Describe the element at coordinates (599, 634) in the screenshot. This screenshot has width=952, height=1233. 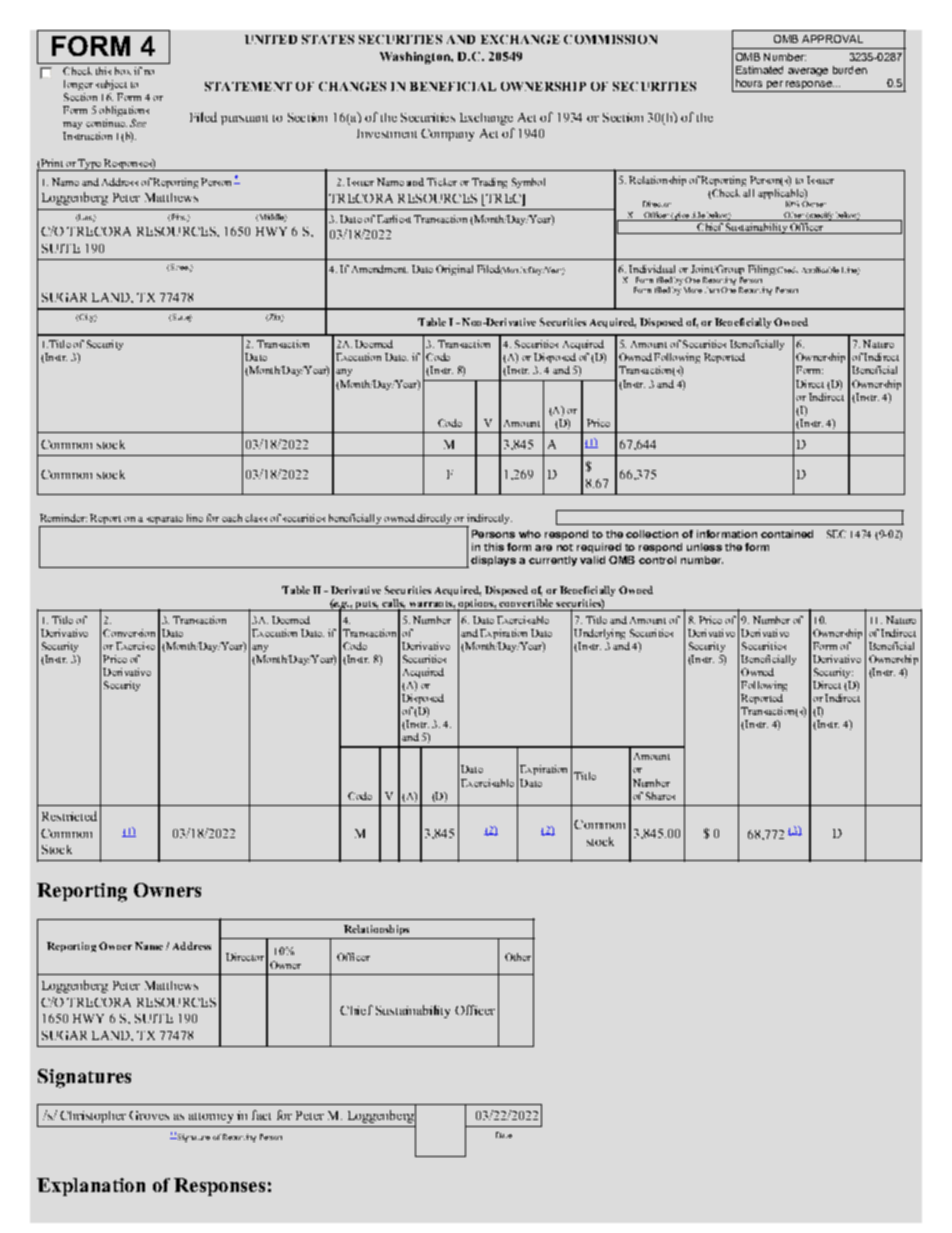
I see `Underlying` at that location.
